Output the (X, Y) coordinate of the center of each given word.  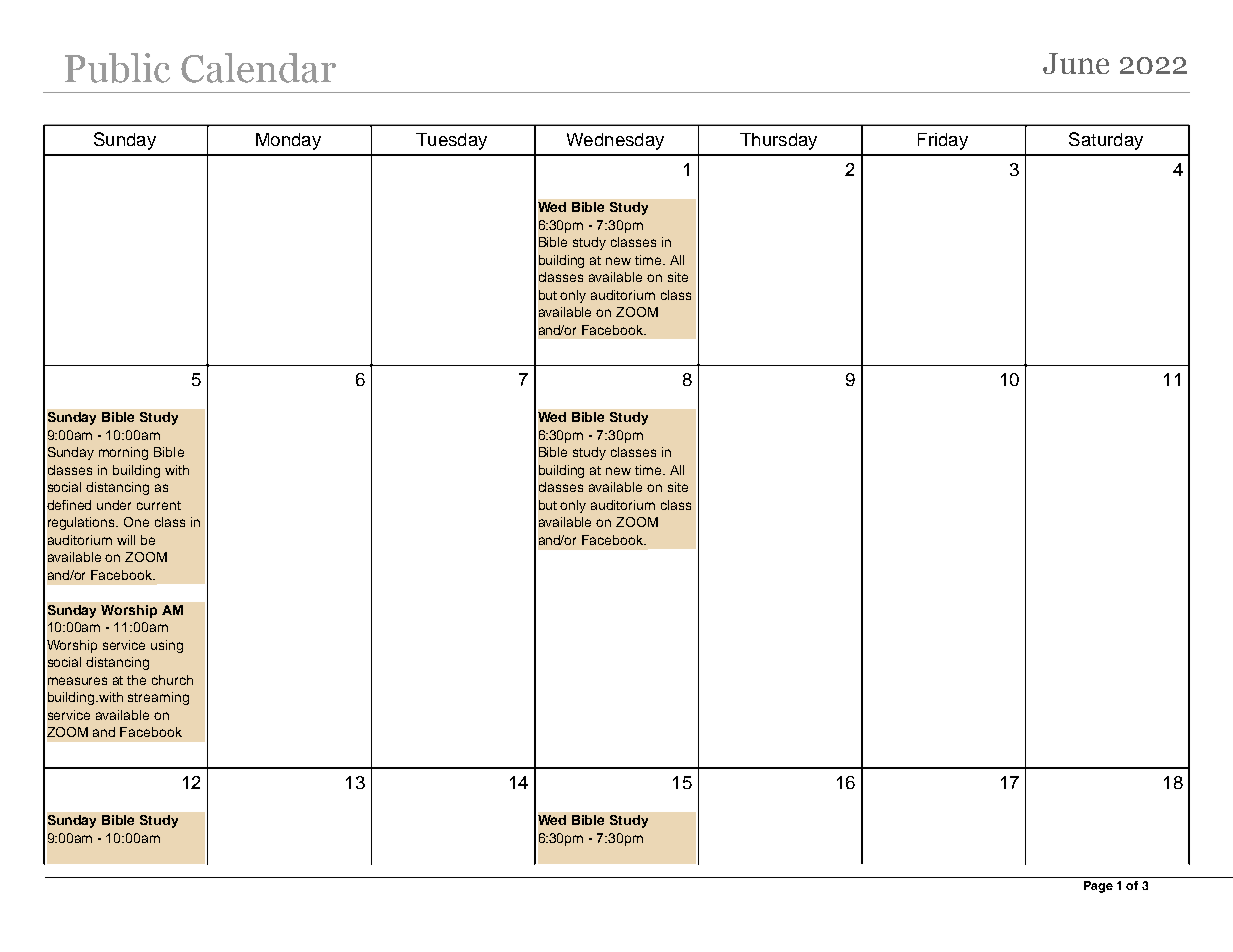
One (136, 522)
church (172, 680)
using (167, 646)
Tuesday (451, 141)
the (136, 680)
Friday (943, 141)
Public (117, 68)
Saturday (1106, 141)
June (1076, 63)
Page (1098, 887)
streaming (158, 698)
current (159, 505)
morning (123, 453)
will (126, 540)
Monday (288, 141)
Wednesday (615, 141)
